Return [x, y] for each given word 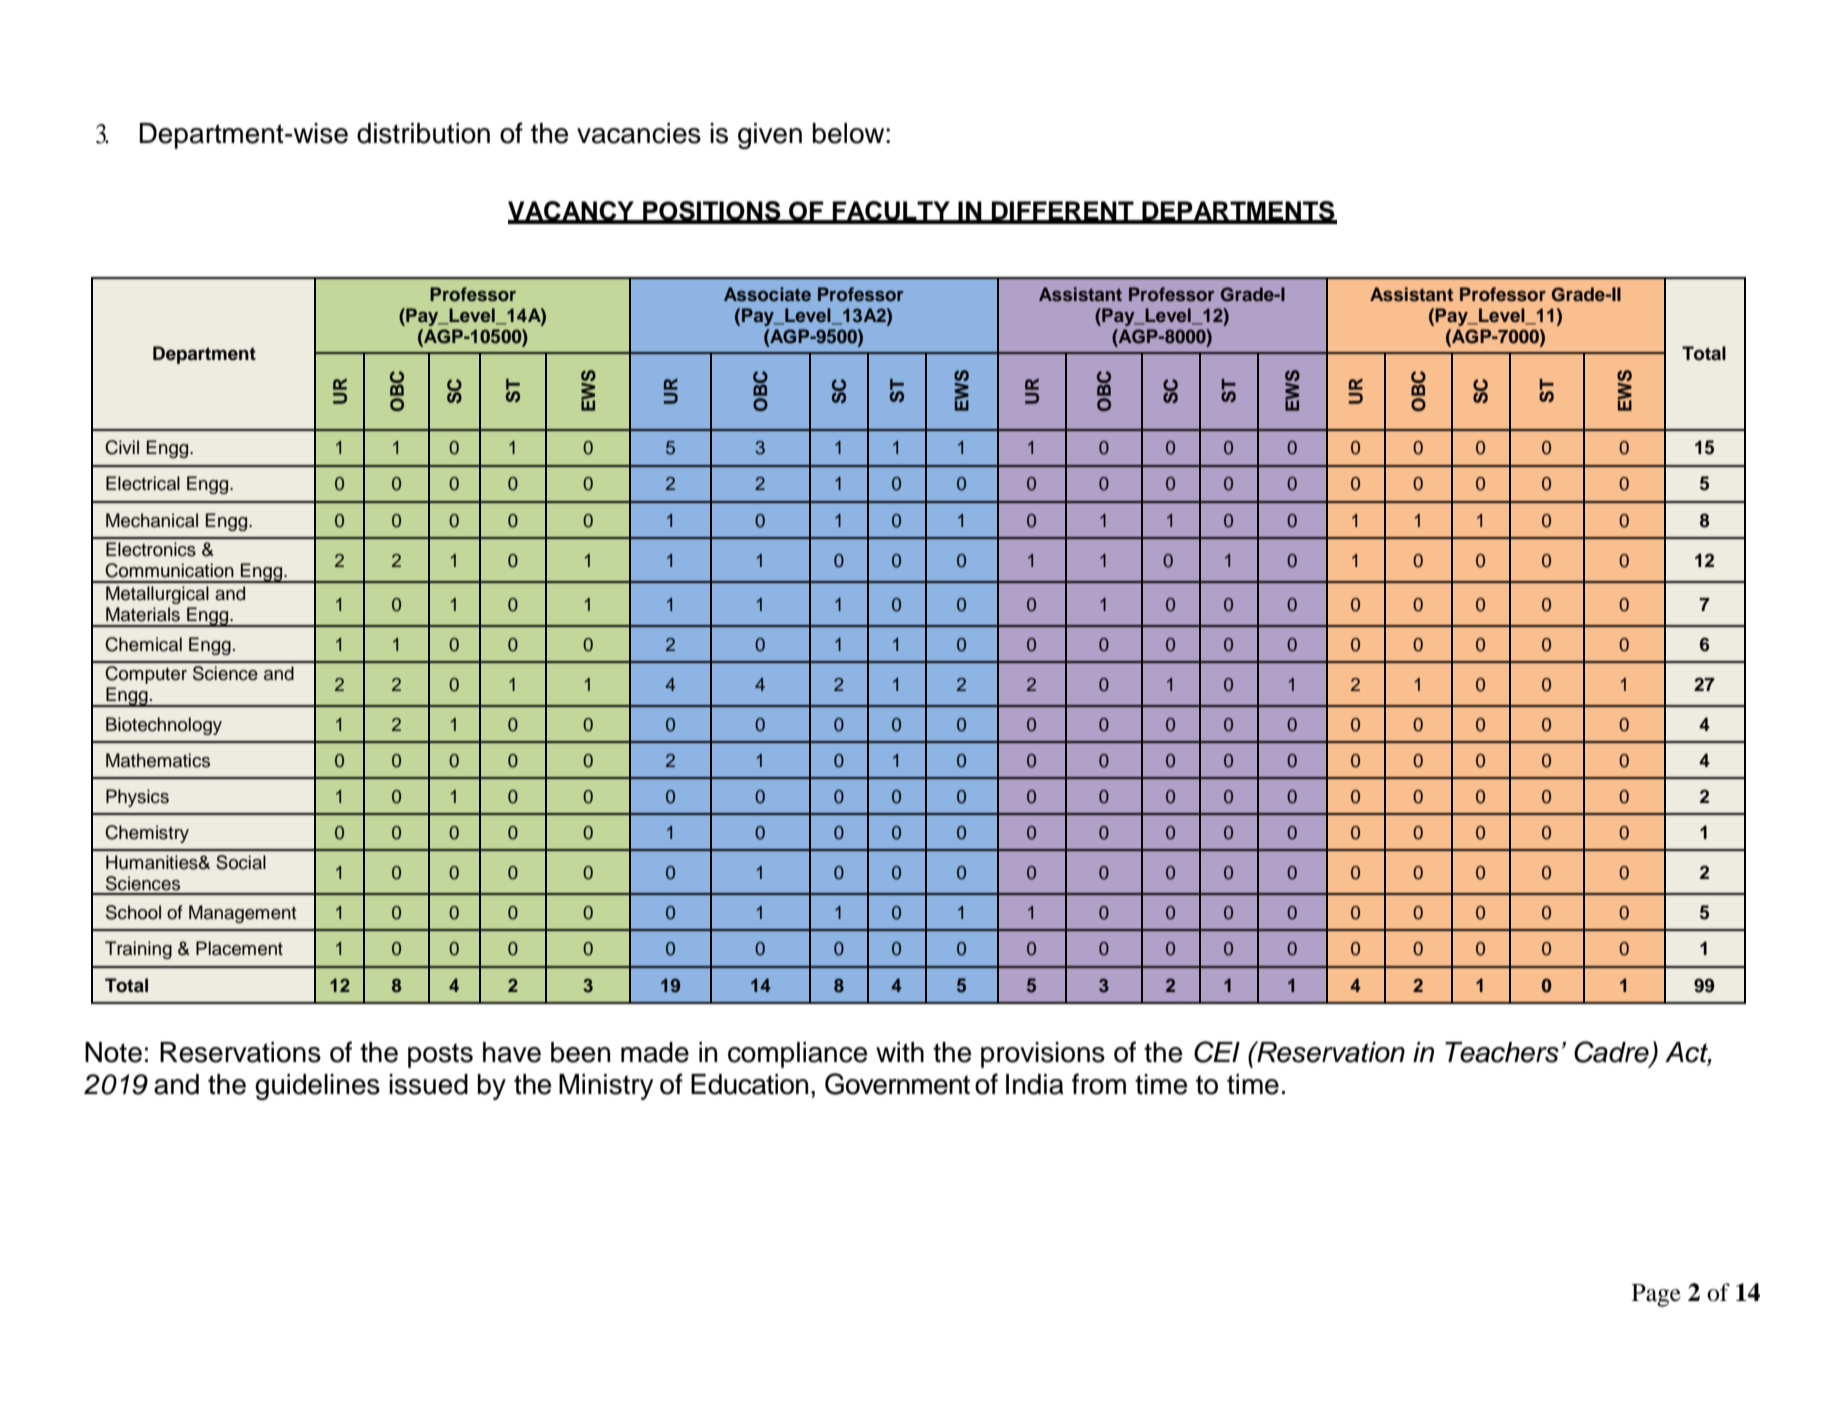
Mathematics [158, 760]
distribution [423, 133]
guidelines [317, 1087]
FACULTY [891, 212]
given [770, 136]
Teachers [1502, 1052]
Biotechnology [164, 726]
